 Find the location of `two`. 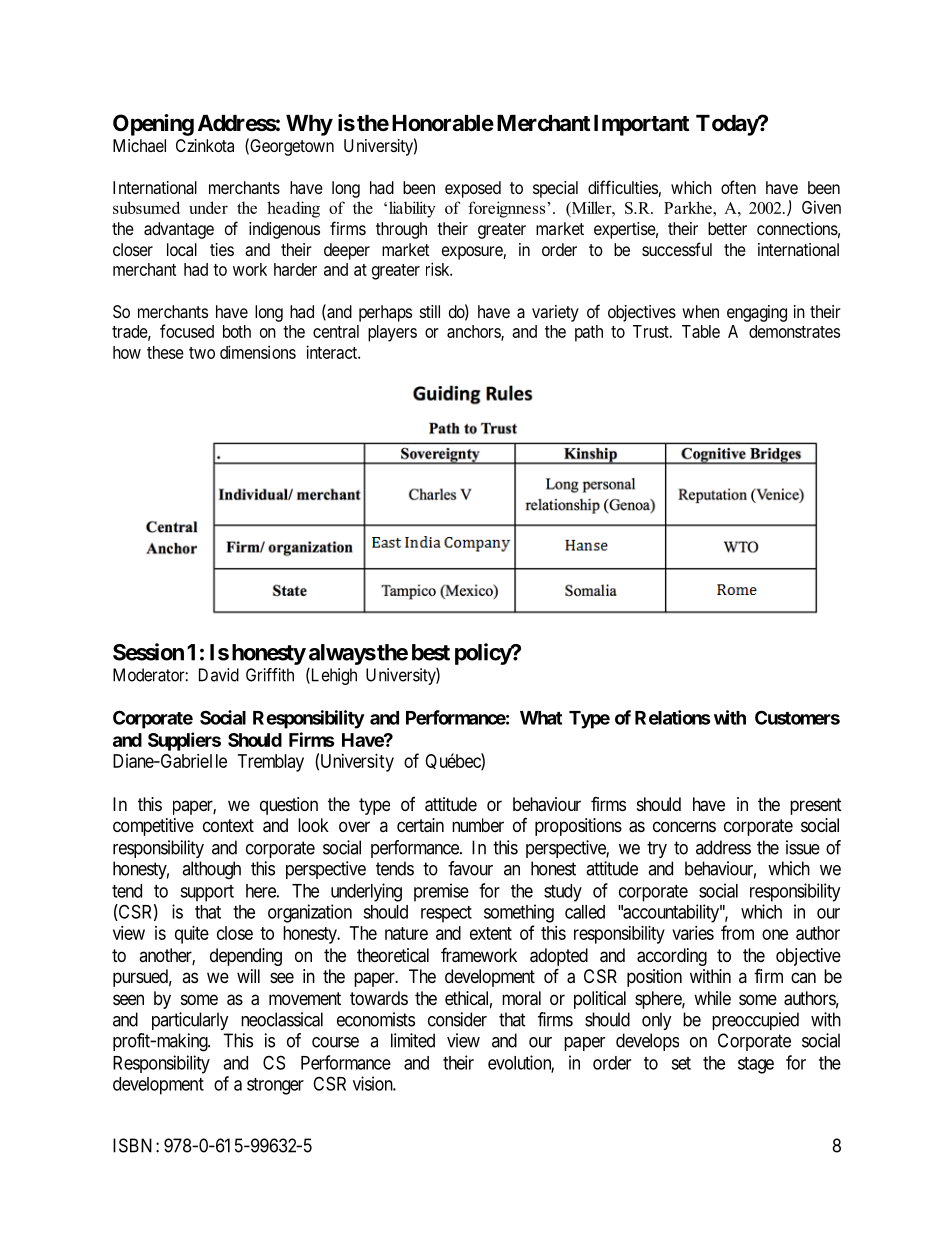

two is located at coordinates (202, 353).
